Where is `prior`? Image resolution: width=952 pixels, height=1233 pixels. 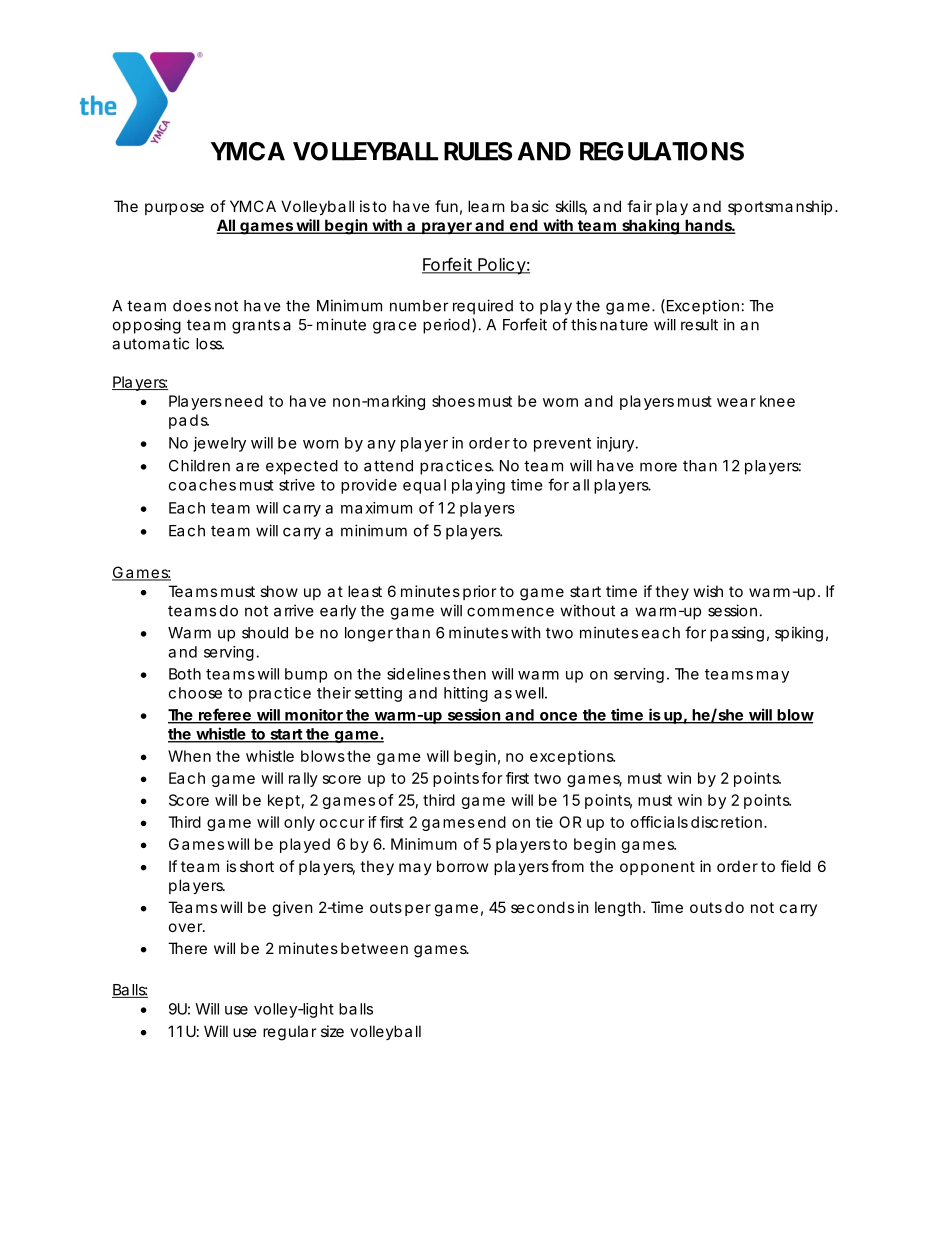
prior is located at coordinates (479, 592).
